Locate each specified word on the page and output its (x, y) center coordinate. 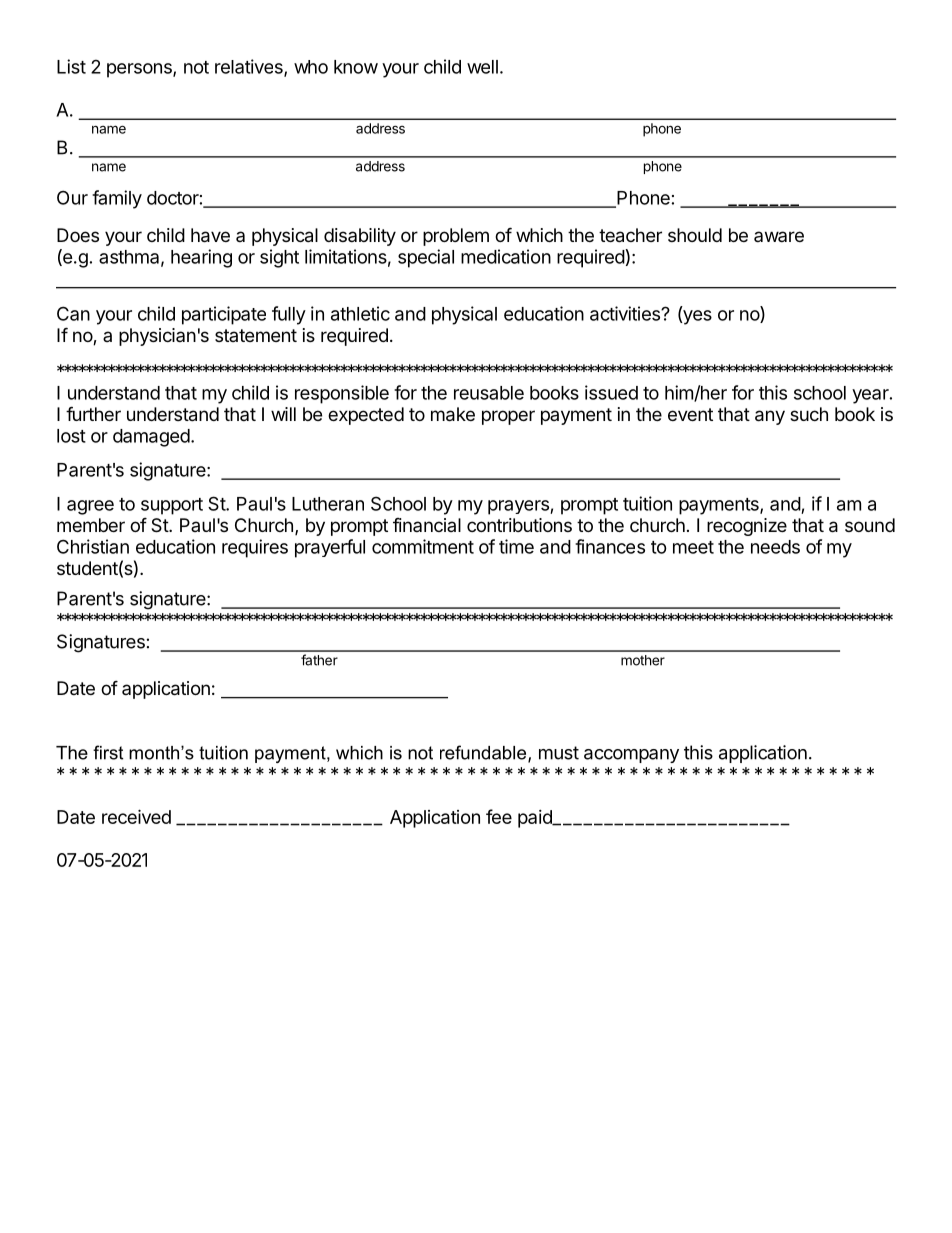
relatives (250, 67)
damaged (151, 438)
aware (779, 236)
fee (499, 816)
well (482, 67)
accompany (631, 756)
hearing (201, 258)
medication (506, 256)
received (136, 816)
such (809, 414)
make (453, 414)
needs (775, 547)
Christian (93, 546)
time (516, 546)
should (695, 235)
